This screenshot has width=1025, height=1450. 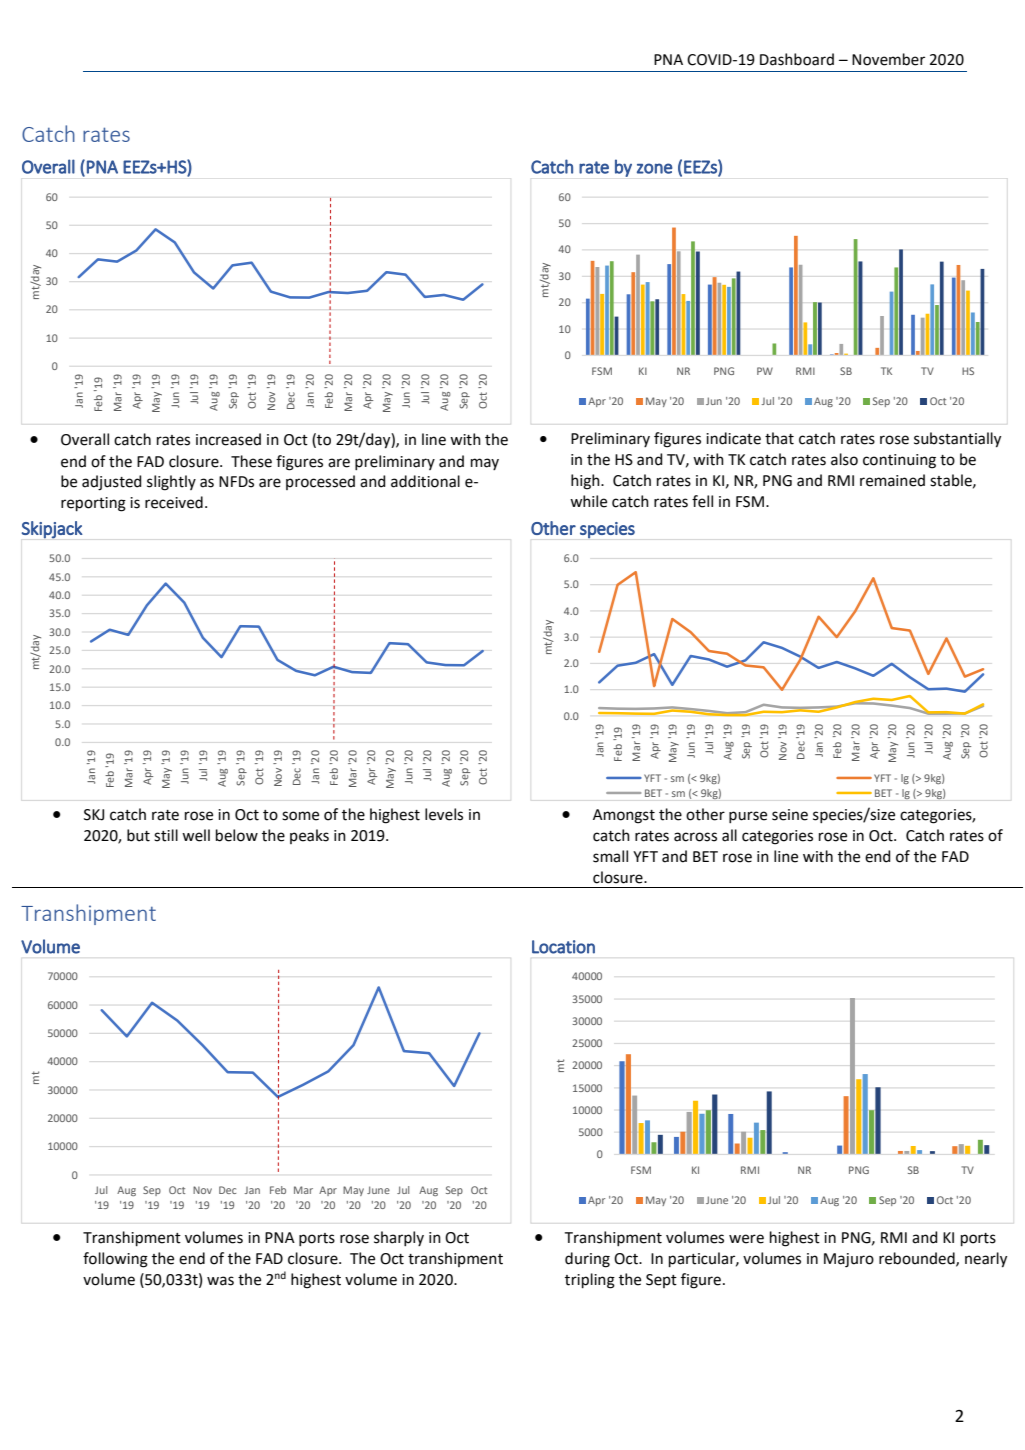 What do you see at coordinates (797, 59) in the screenshot?
I see `Dashboard` at bounding box center [797, 59].
